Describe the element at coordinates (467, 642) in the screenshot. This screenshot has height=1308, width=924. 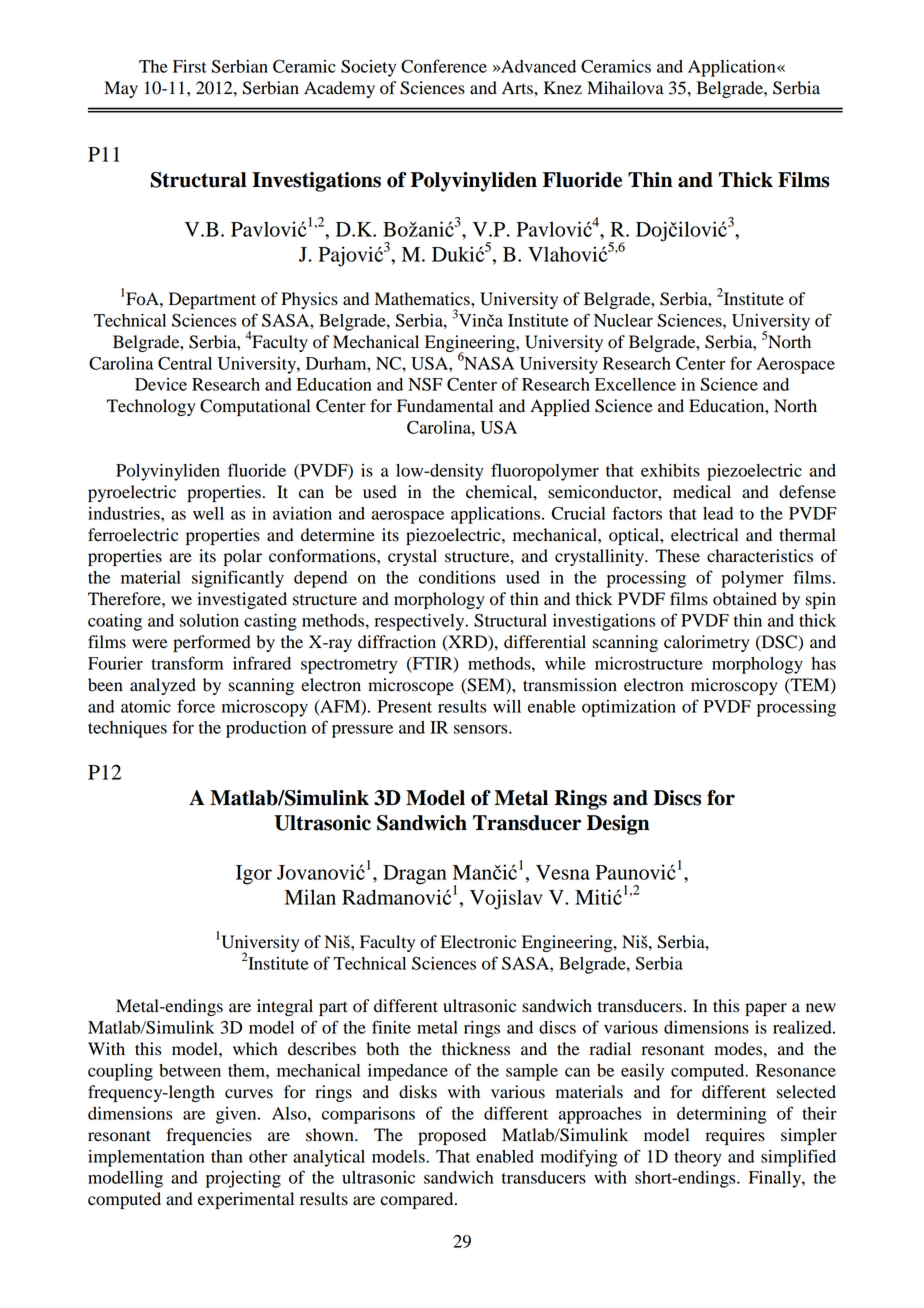
I see `XRD` at that location.
